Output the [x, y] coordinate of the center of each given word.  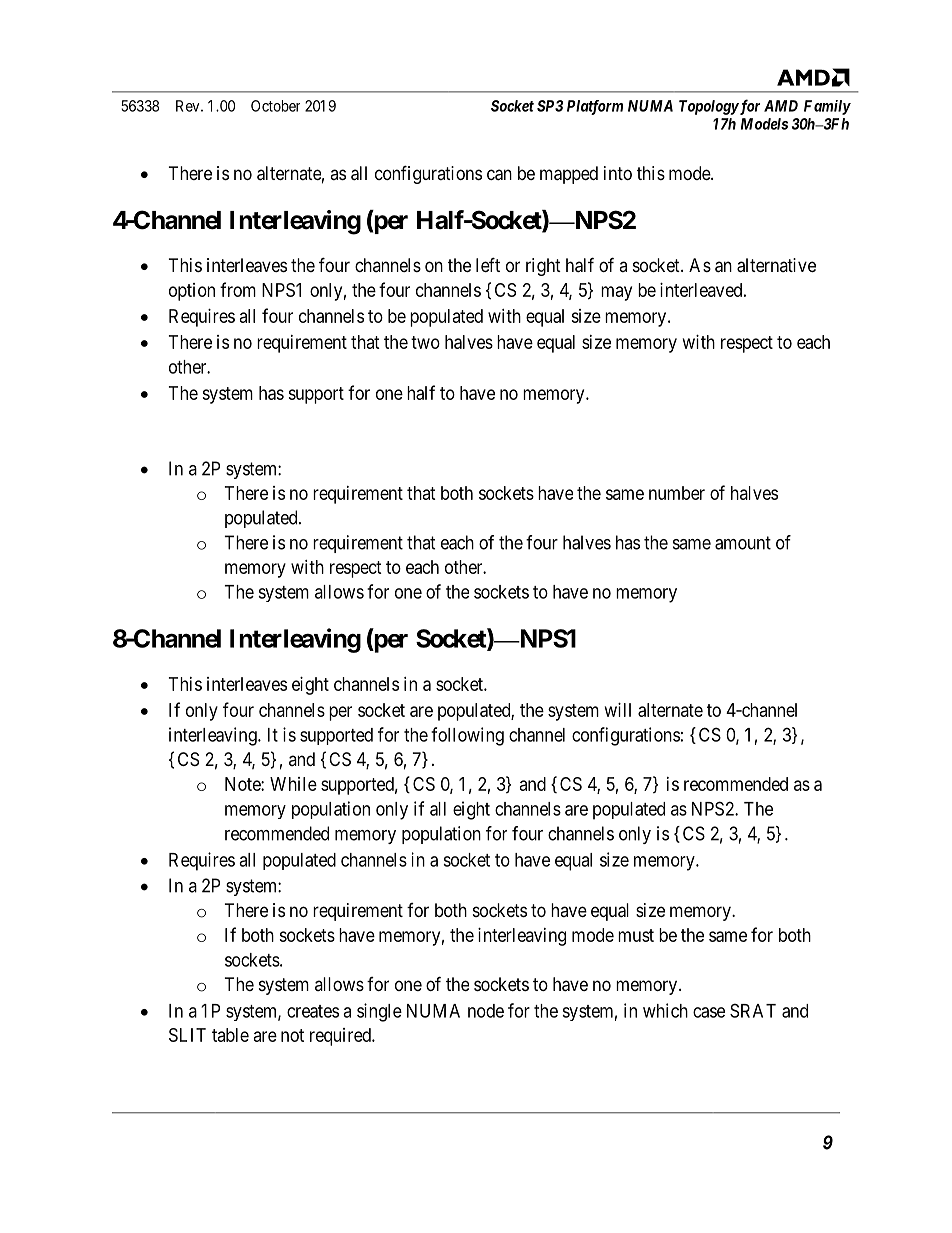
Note [243, 784]
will [618, 710]
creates [313, 1011]
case [709, 1012]
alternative [776, 265]
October [275, 106]
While [293, 784]
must [636, 935]
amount [743, 543]
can [499, 175]
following [467, 736]
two [425, 342]
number [677, 493]
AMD [781, 106]
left [488, 264]
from [238, 289]
